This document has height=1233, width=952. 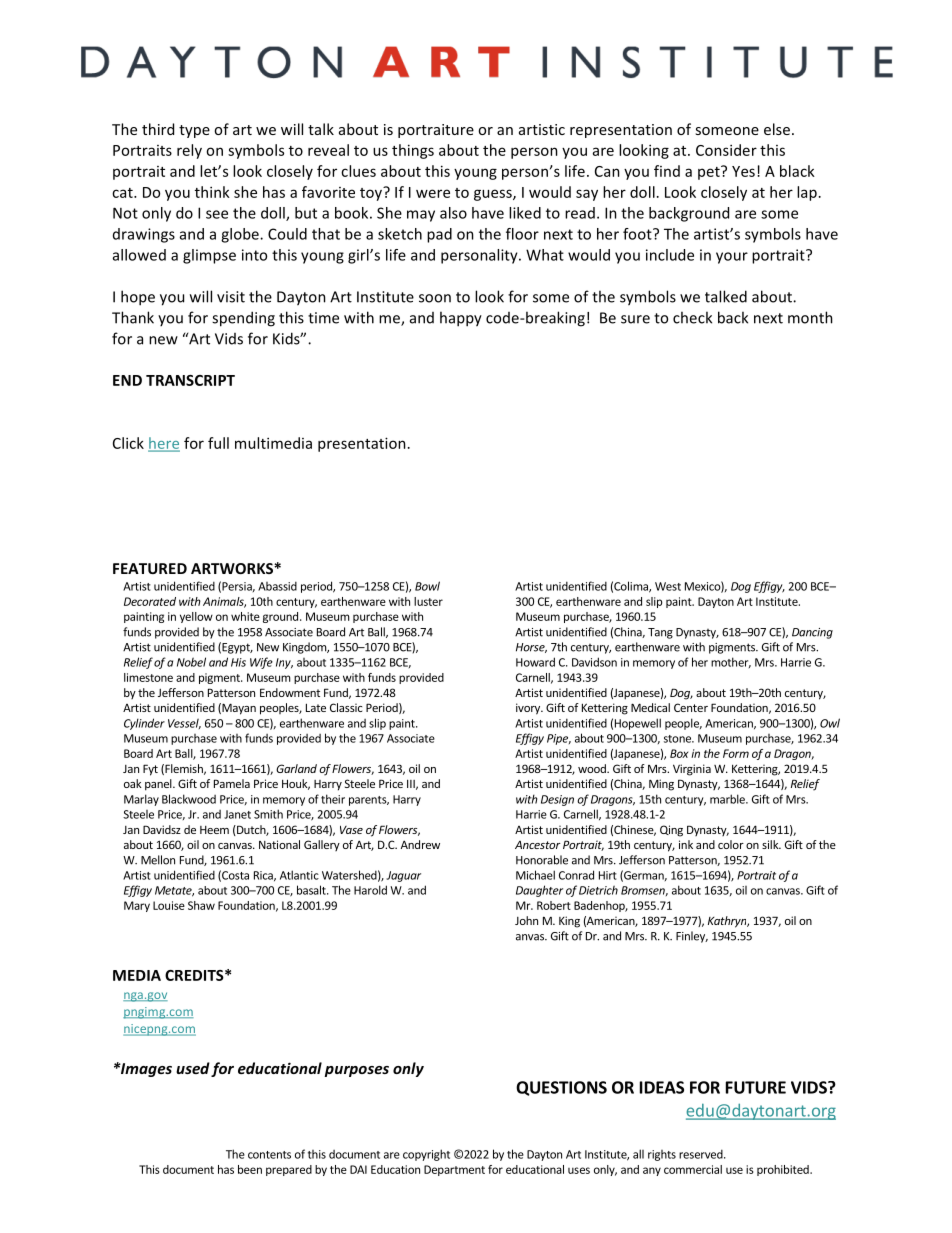 What do you see at coordinates (250, 1169) in the document?
I see `been` at bounding box center [250, 1169].
